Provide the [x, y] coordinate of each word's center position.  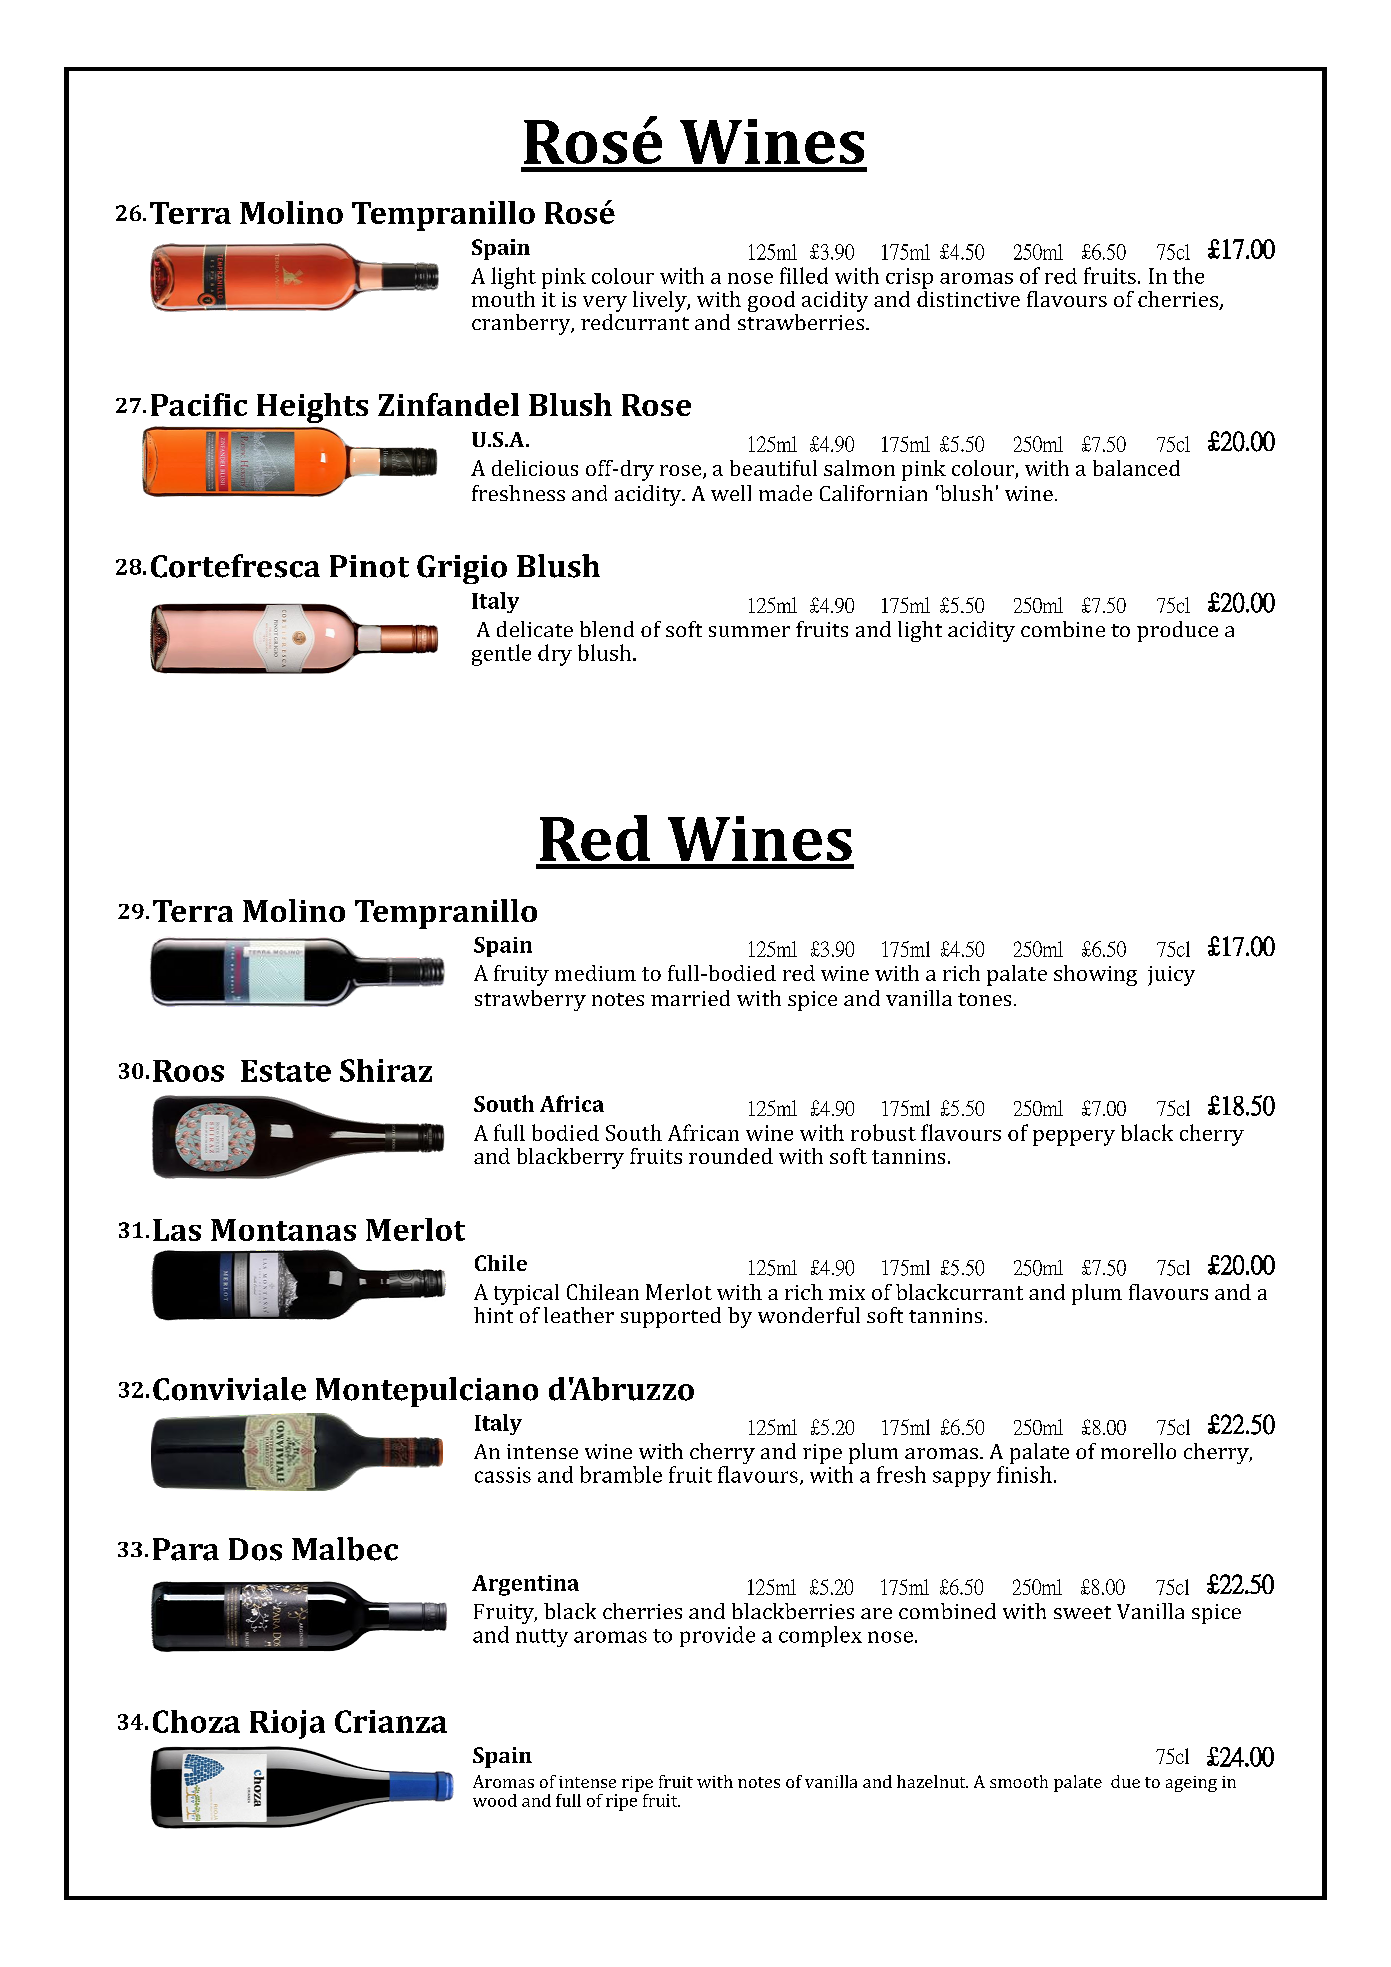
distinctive [968, 297]
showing [1095, 975]
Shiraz [386, 1070]
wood [495, 1800]
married [690, 998]
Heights [312, 408]
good [773, 303]
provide [717, 1636]
